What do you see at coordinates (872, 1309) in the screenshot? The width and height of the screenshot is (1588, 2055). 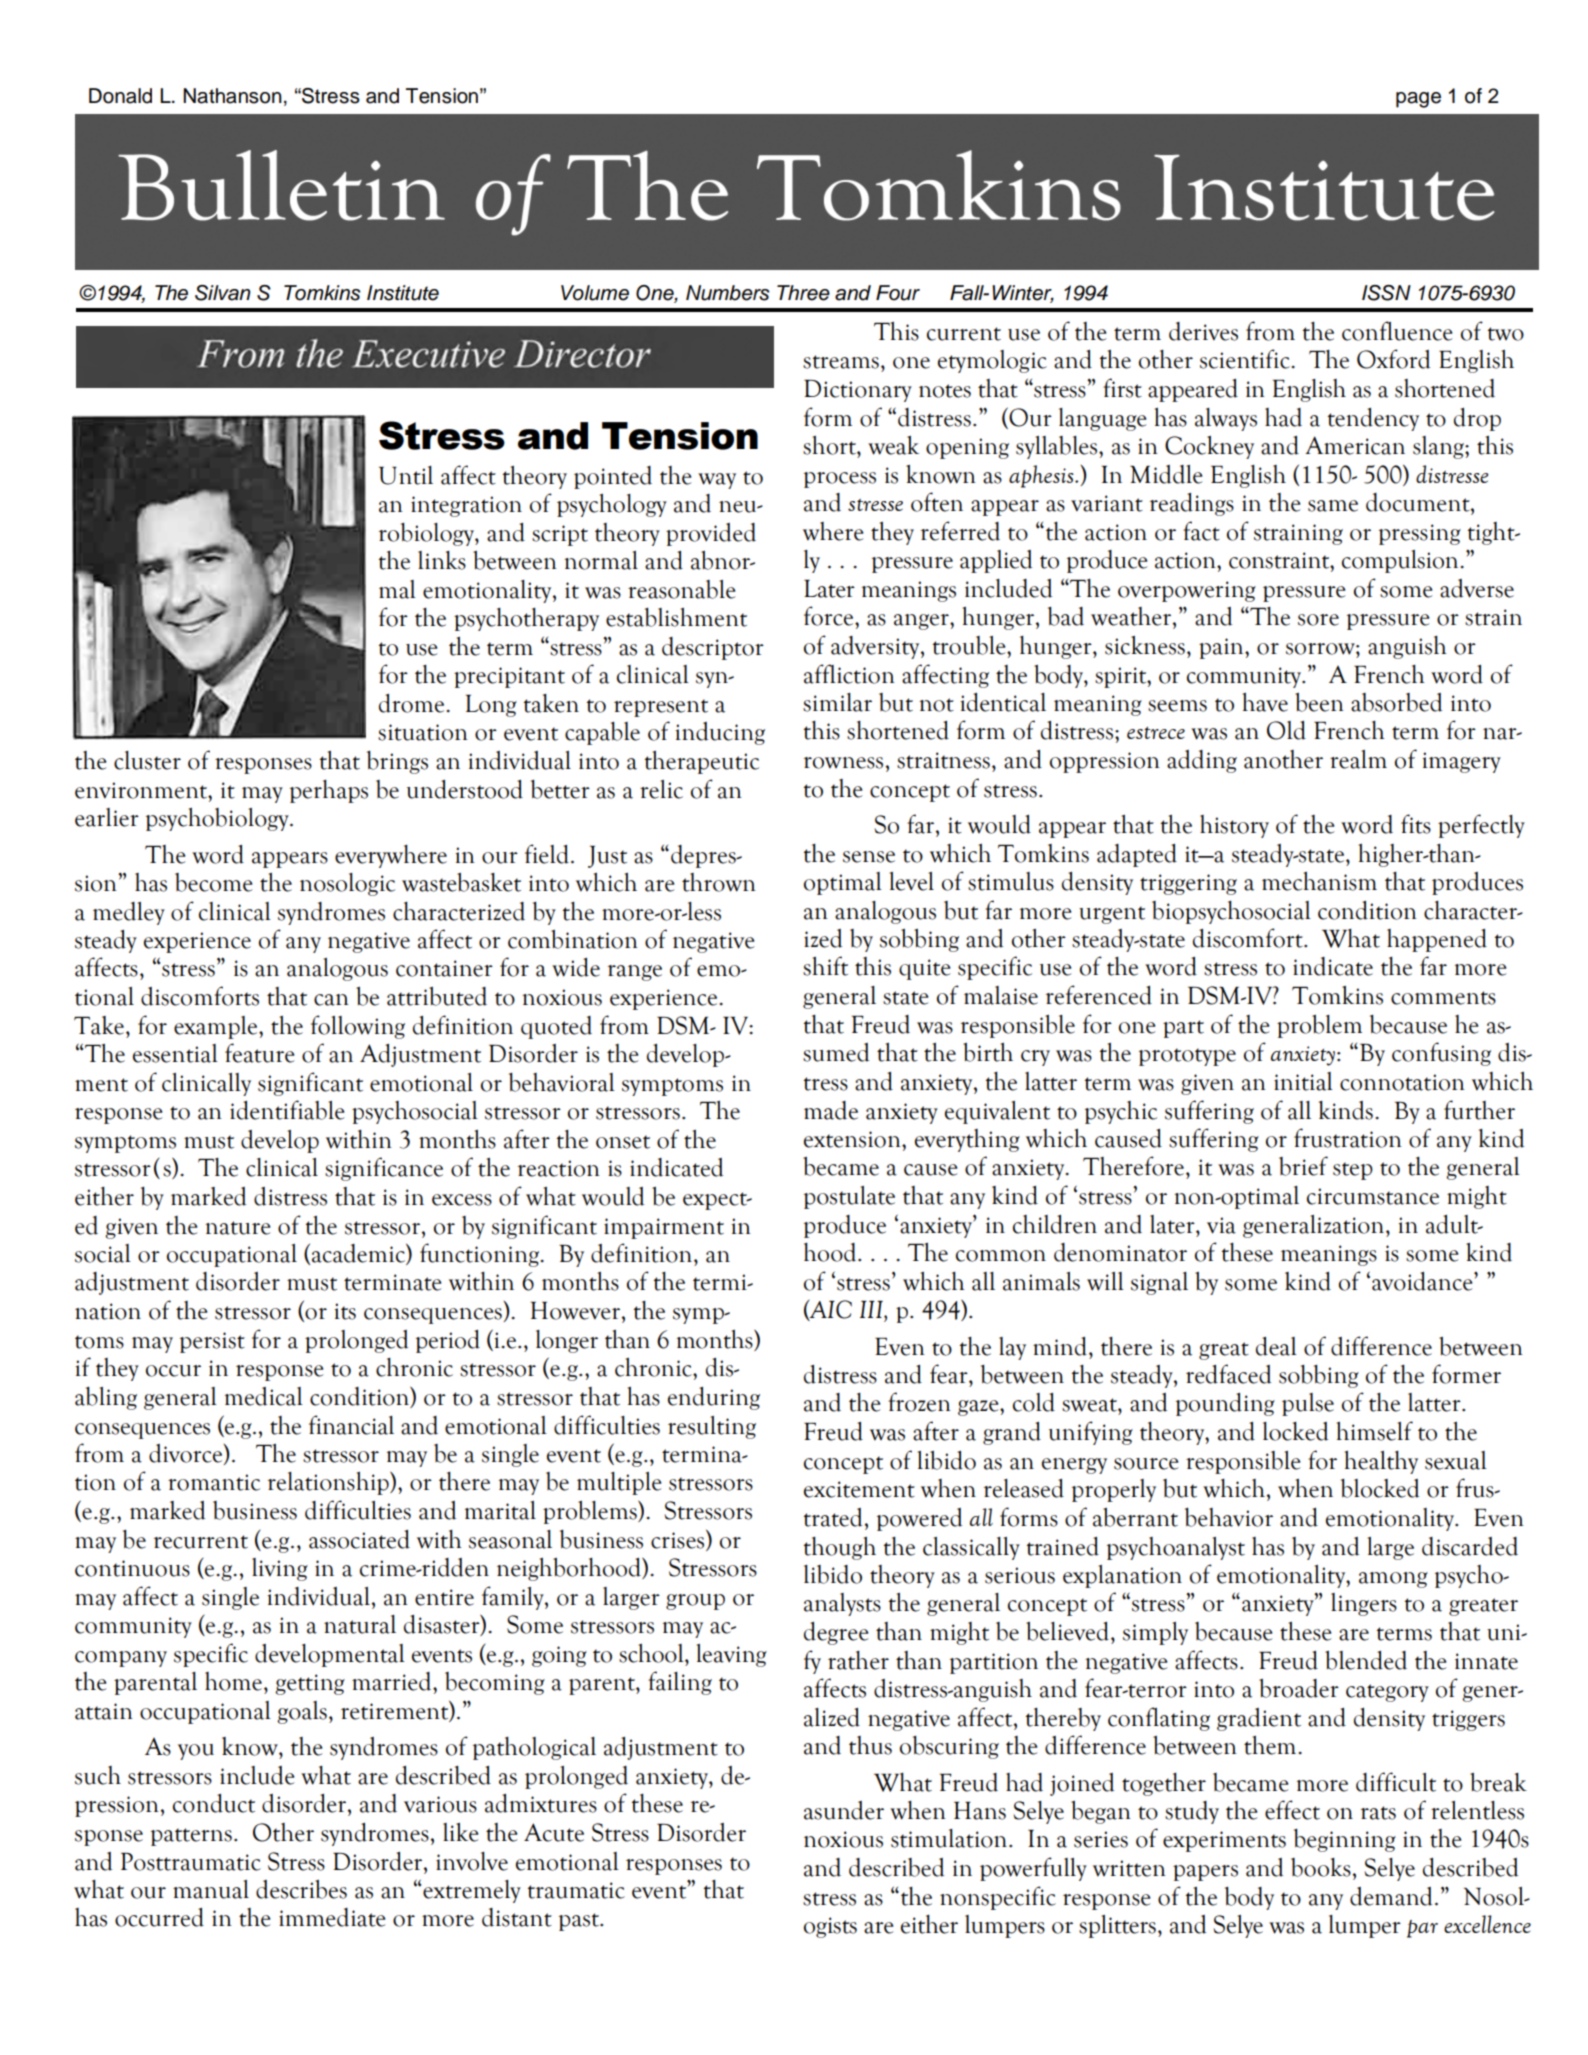 I see `III` at bounding box center [872, 1309].
